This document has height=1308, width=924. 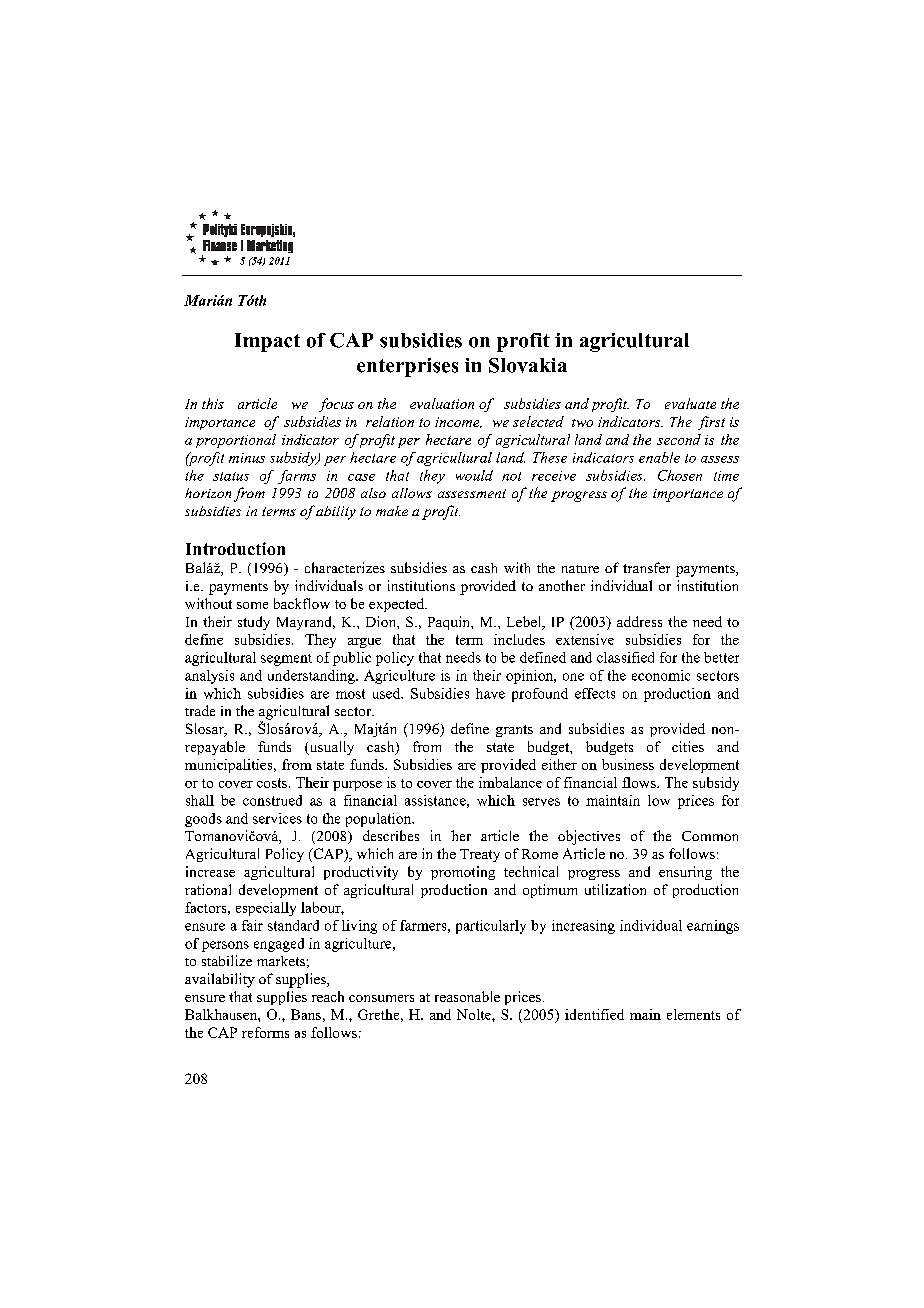 I want to click on imbalance, so click(x=510, y=782).
